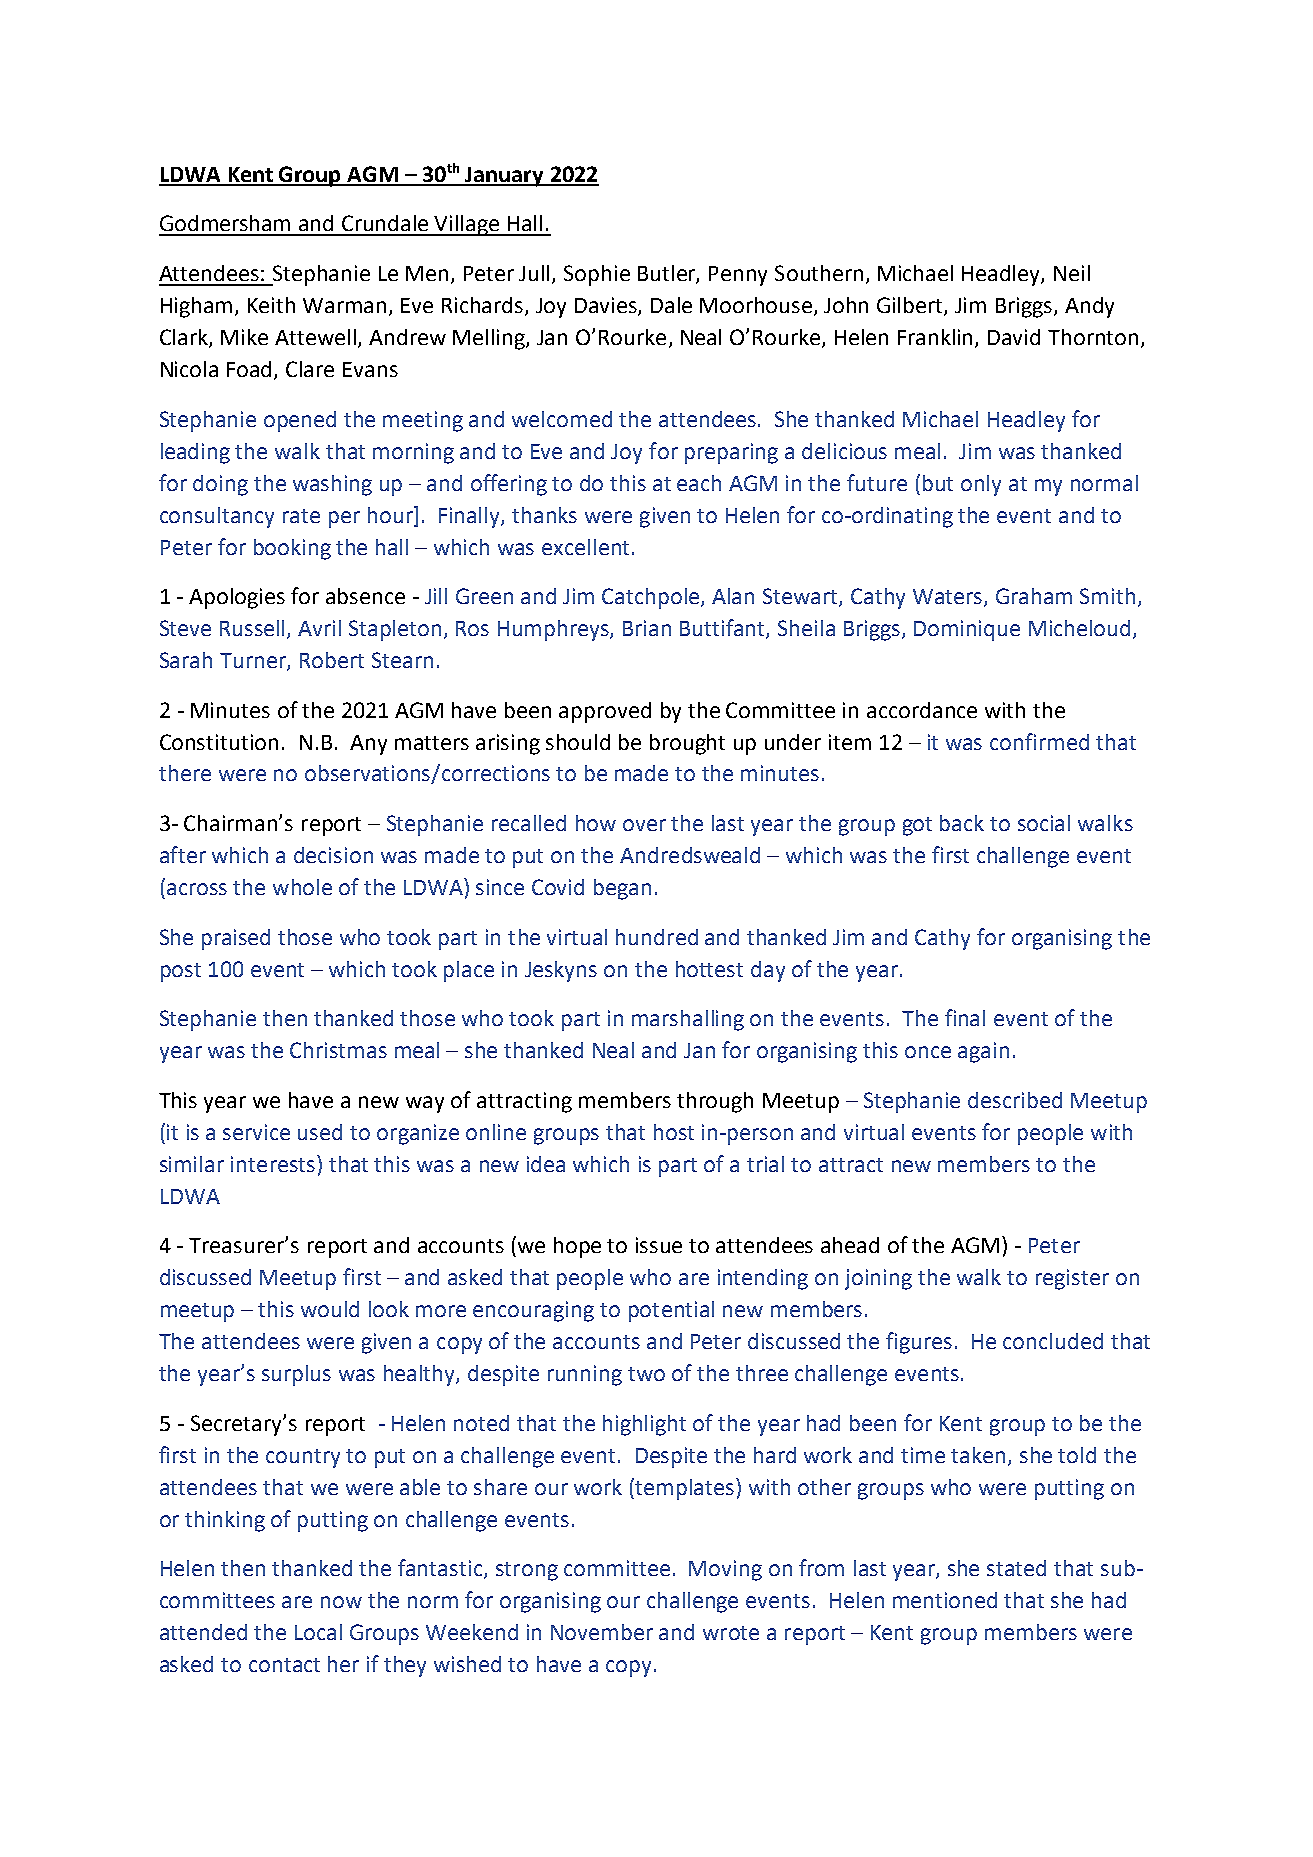 This page has height=1857, width=1313. I want to click on Neil, so click(1072, 273).
